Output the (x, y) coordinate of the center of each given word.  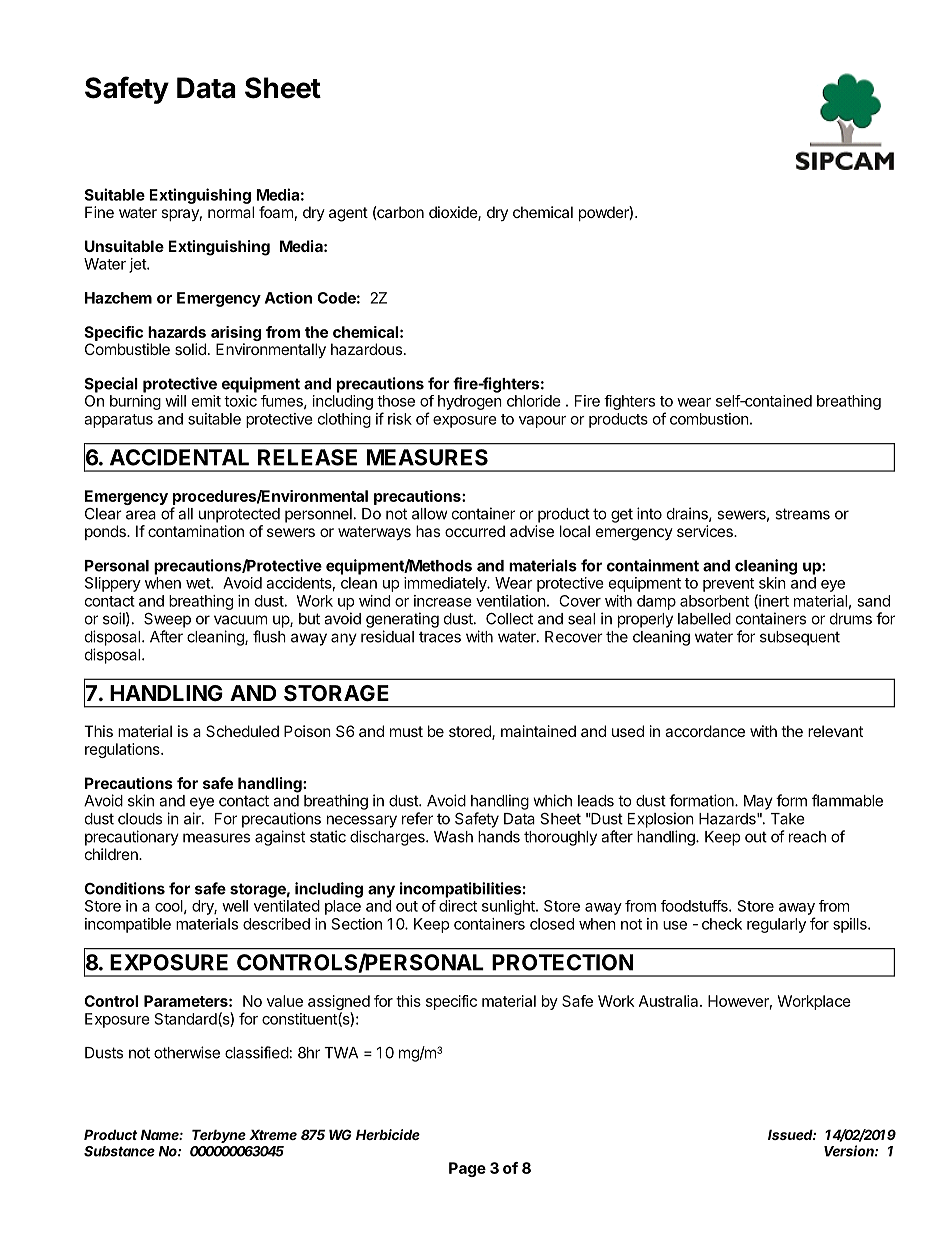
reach (807, 837)
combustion (709, 419)
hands (499, 837)
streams (802, 514)
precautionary (132, 838)
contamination (196, 531)
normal (231, 212)
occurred (475, 531)
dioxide (454, 213)
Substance (119, 1151)
